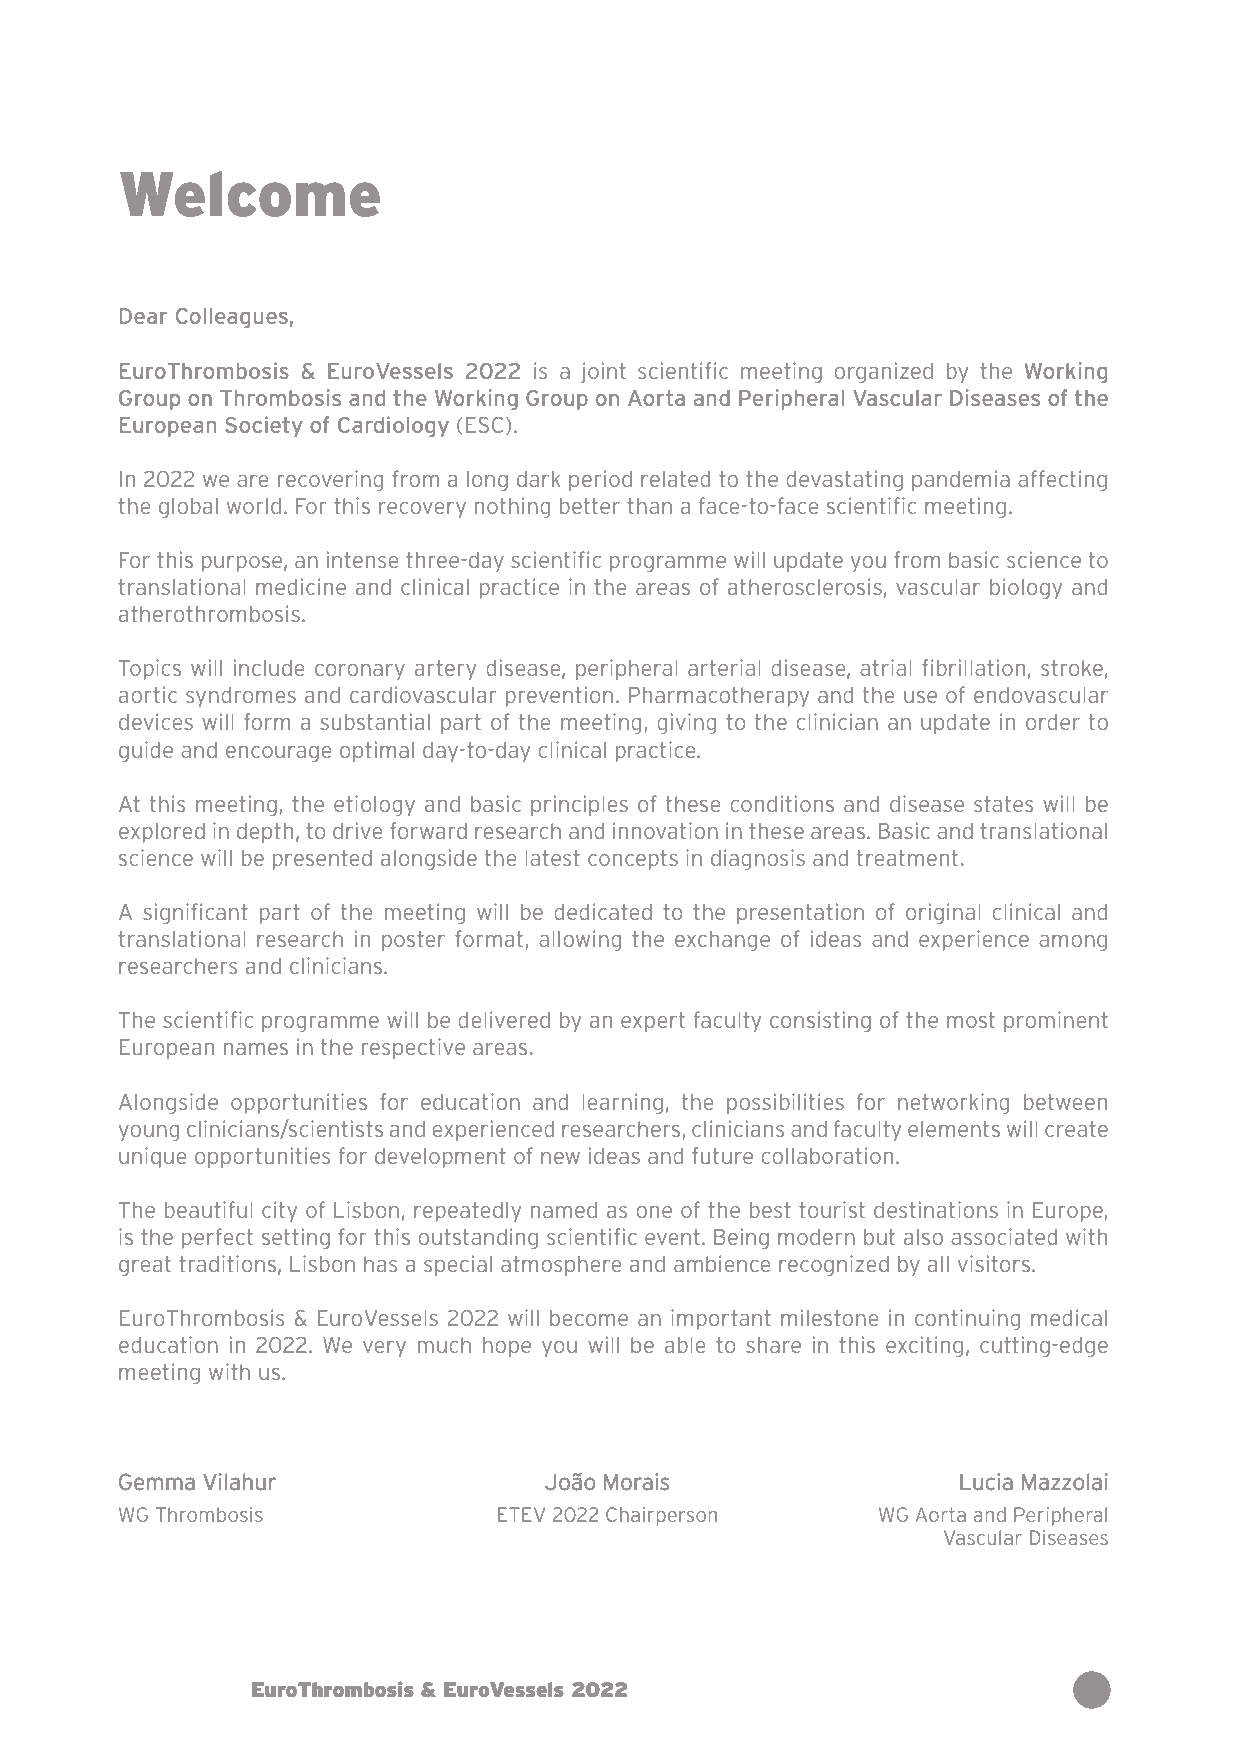 Image resolution: width=1239 pixels, height=1753 pixels. I want to click on joint, so click(603, 372).
